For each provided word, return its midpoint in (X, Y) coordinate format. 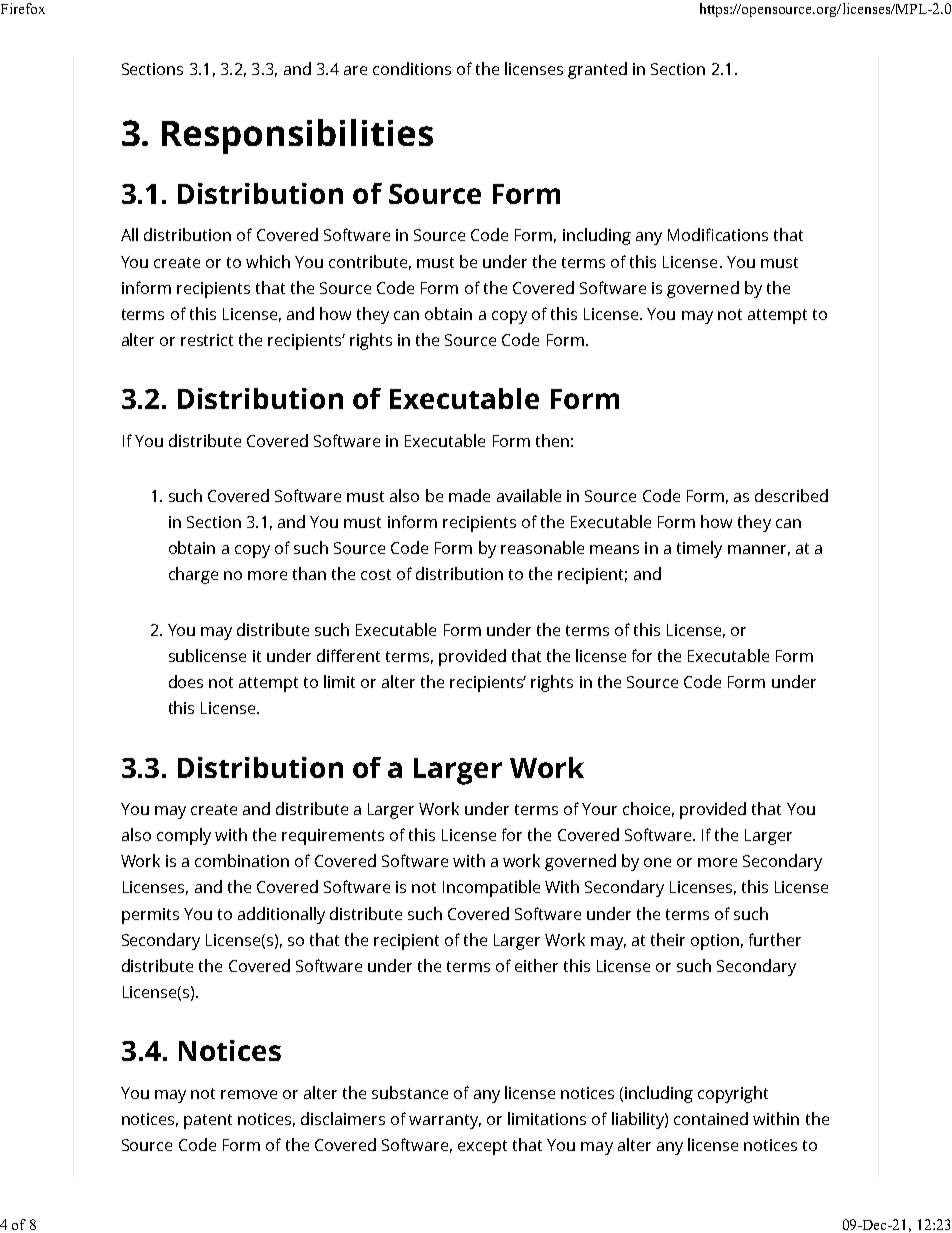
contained (711, 1118)
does (186, 681)
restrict (207, 340)
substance (410, 1092)
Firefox (23, 8)
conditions (412, 68)
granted (597, 70)
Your (599, 809)
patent (208, 1121)
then (552, 440)
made (469, 495)
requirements (333, 837)
